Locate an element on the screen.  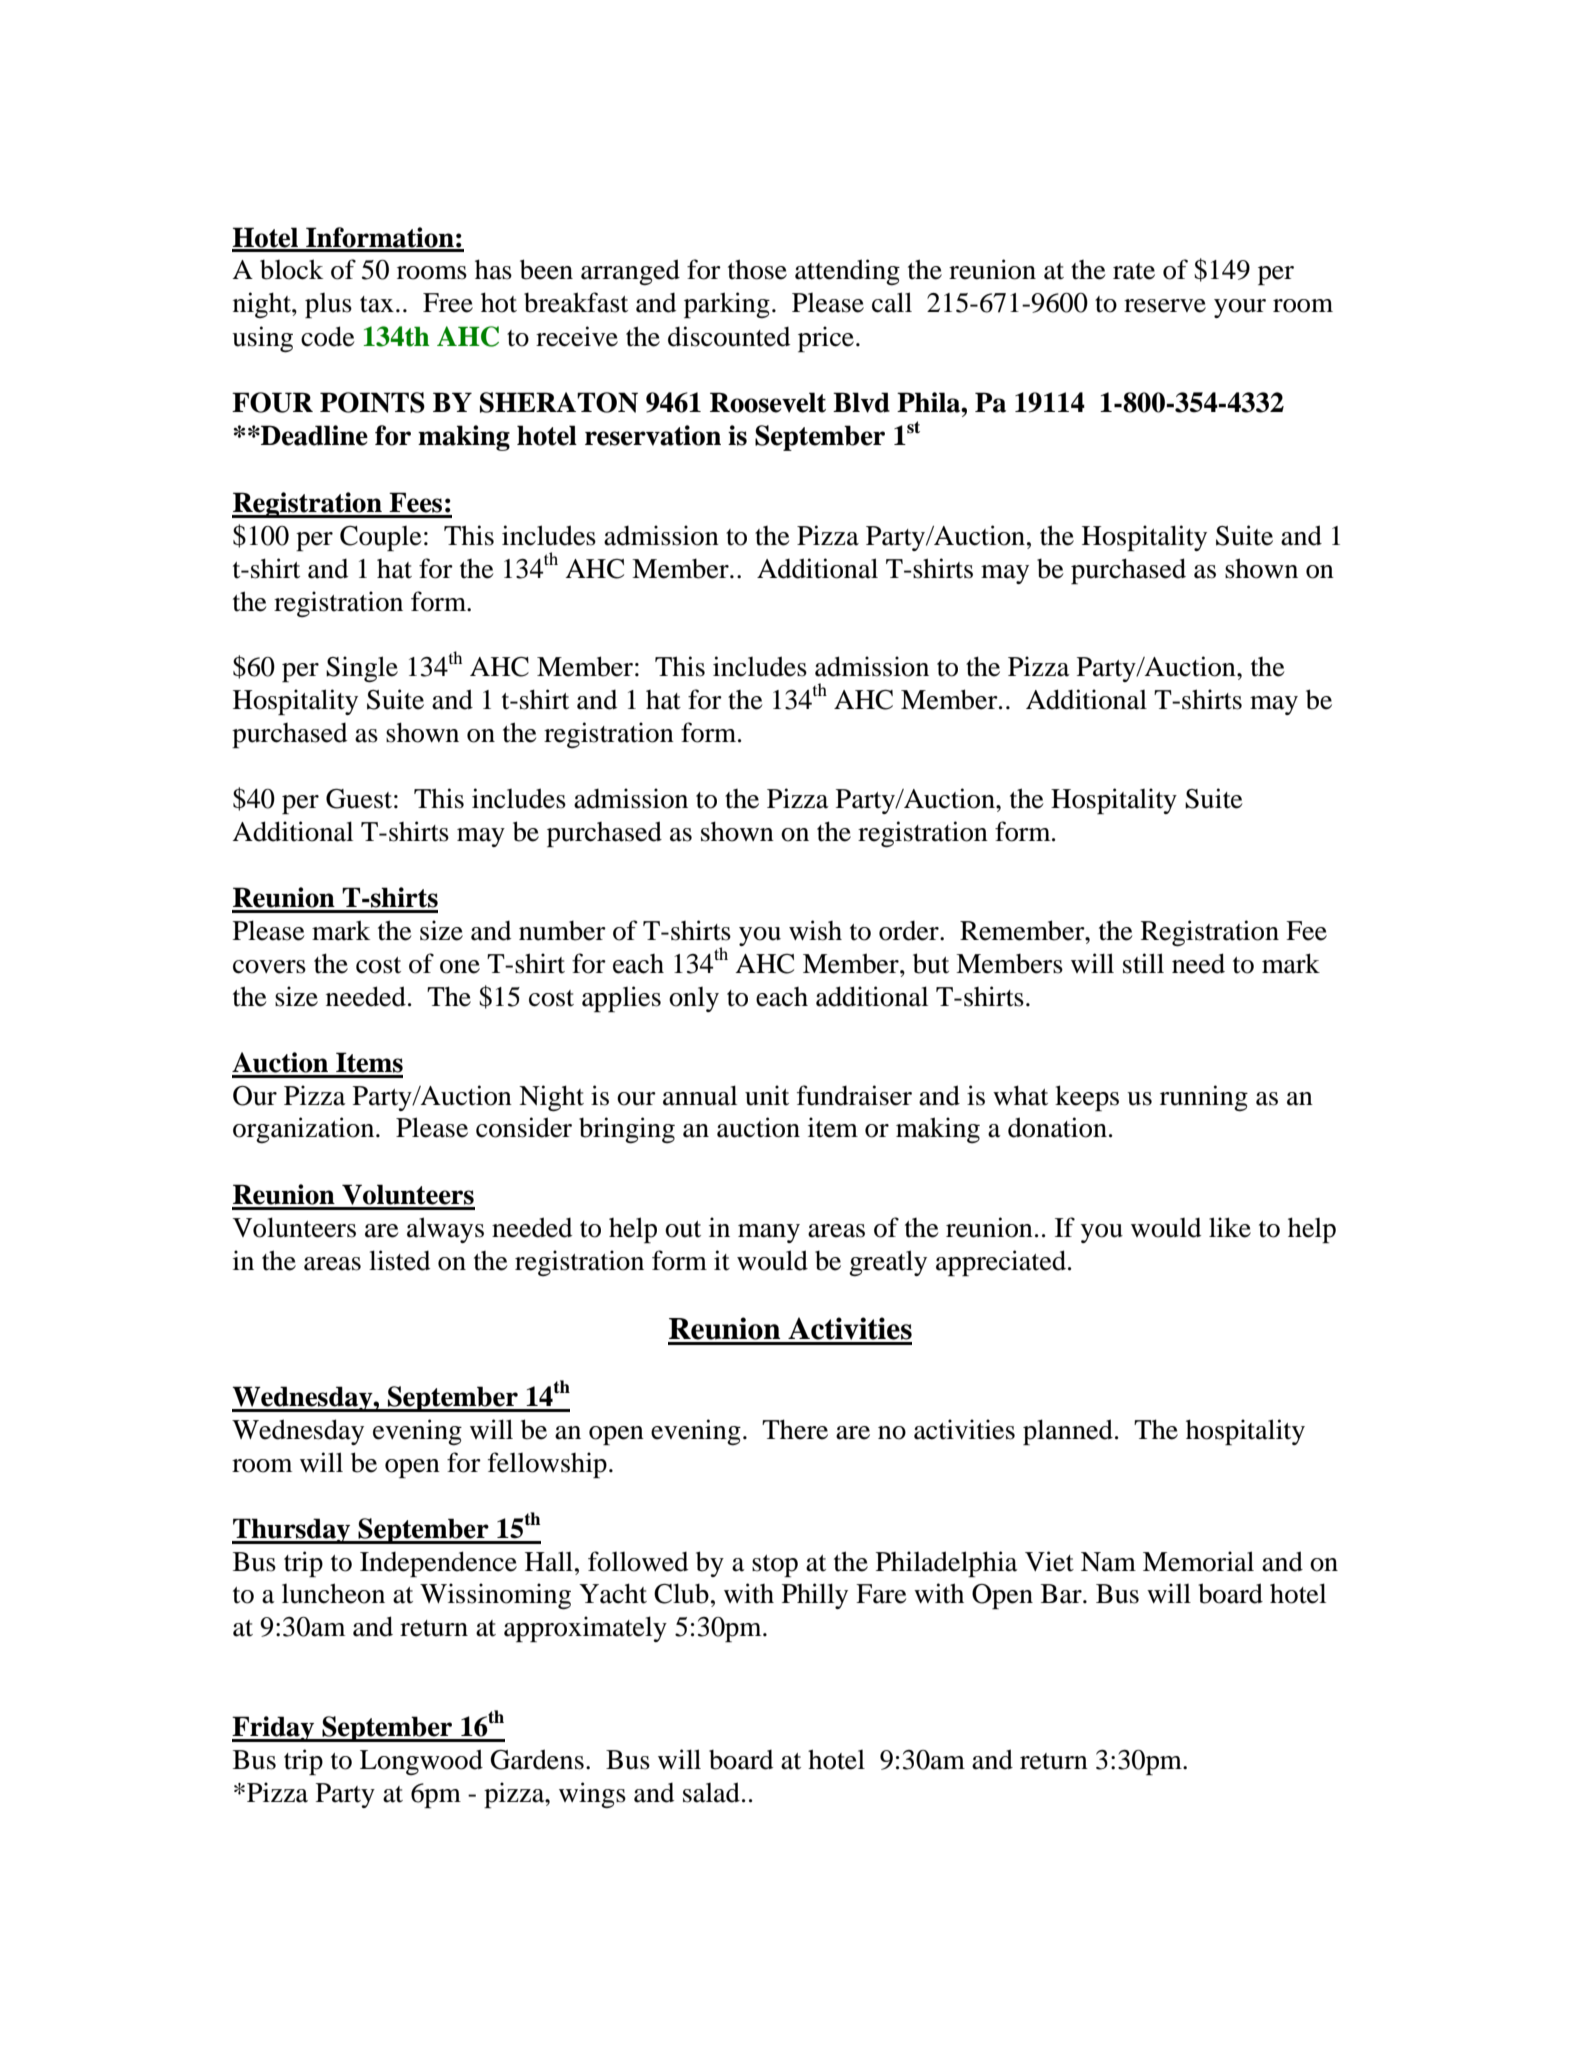
many is located at coordinates (769, 1233).
